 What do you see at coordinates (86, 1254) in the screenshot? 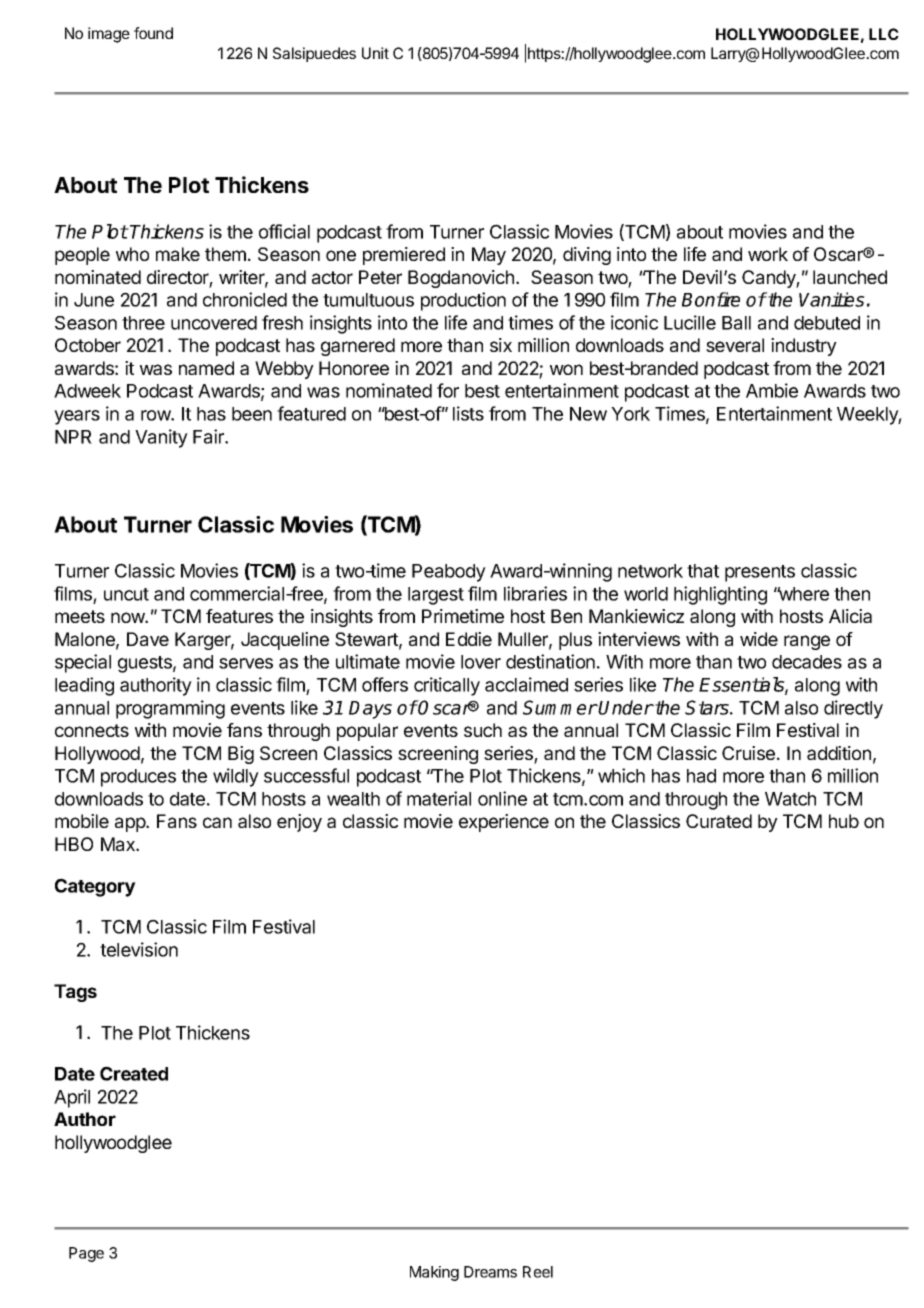
I see `Page` at bounding box center [86, 1254].
